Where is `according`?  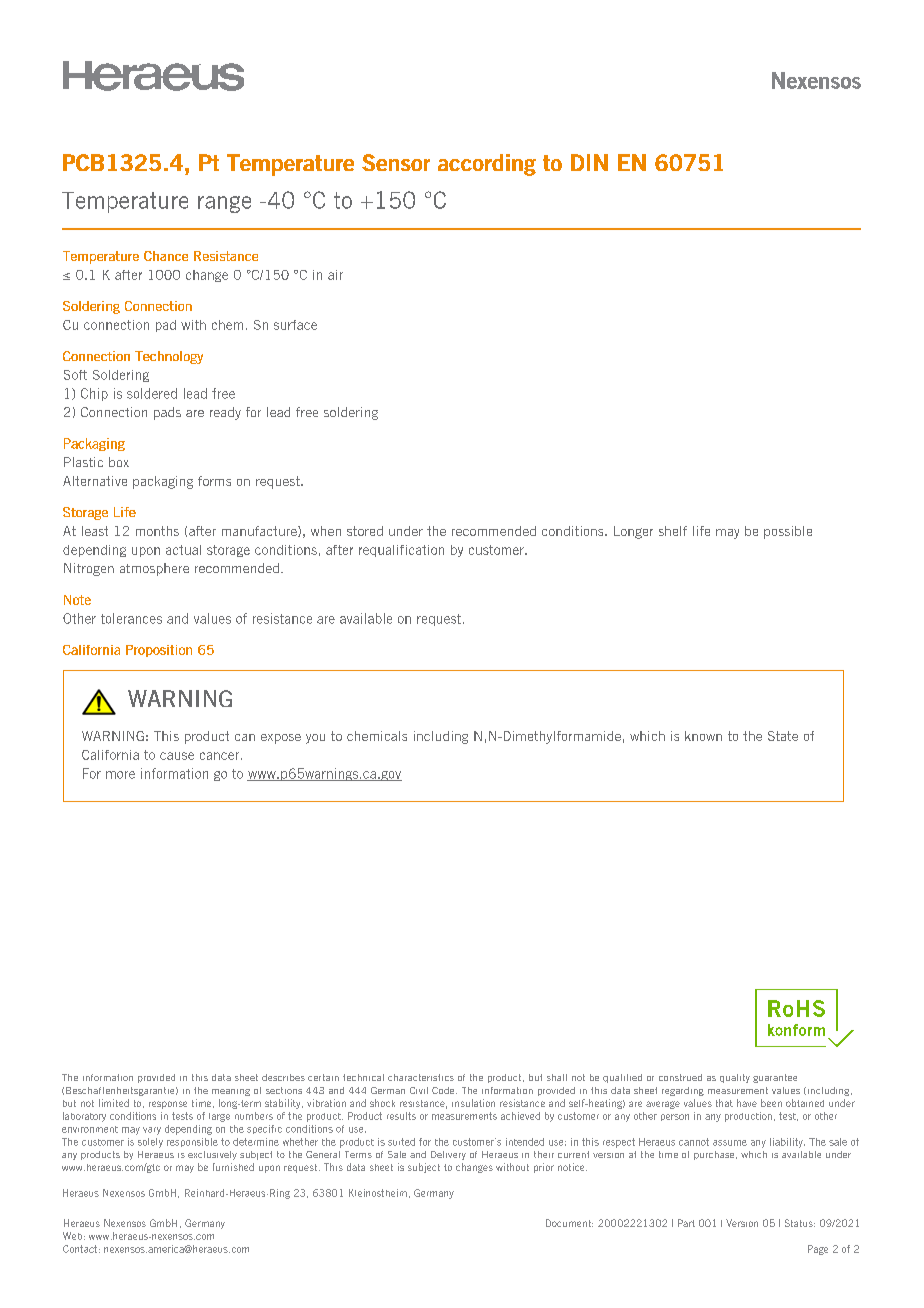
according is located at coordinates (487, 165).
